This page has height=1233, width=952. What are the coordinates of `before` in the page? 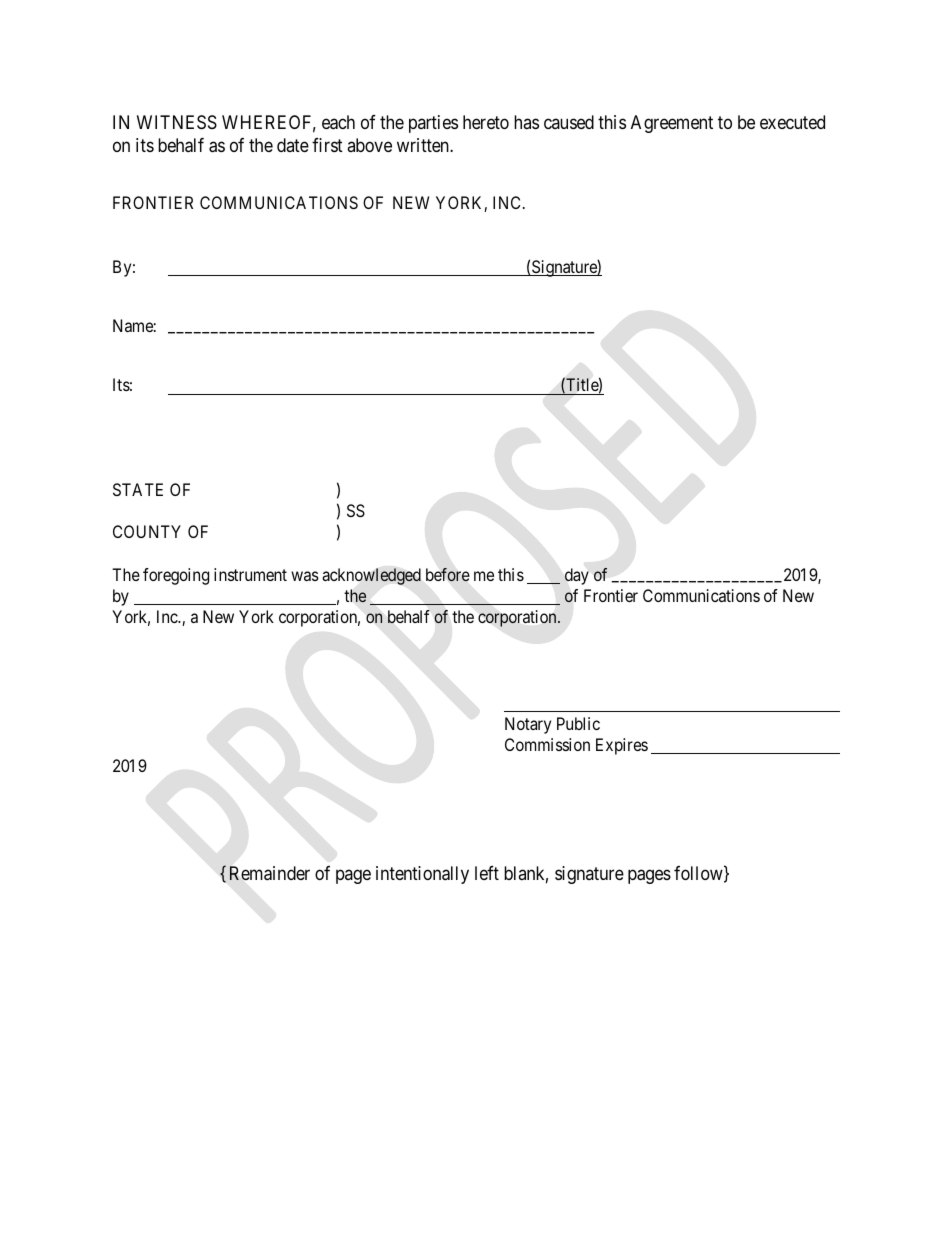 It's located at (448, 575).
